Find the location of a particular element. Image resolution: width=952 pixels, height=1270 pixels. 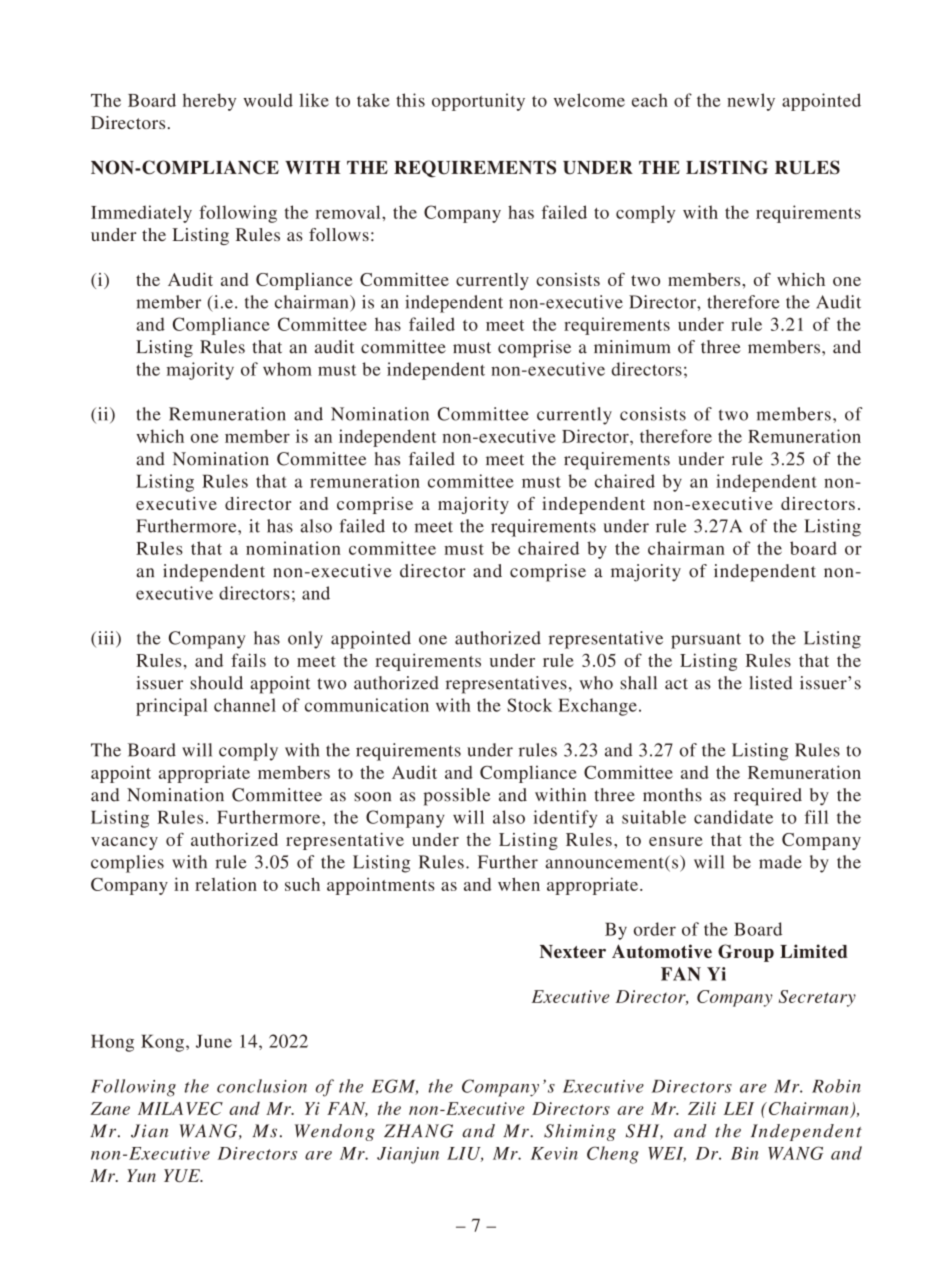

whom is located at coordinates (287, 369).
